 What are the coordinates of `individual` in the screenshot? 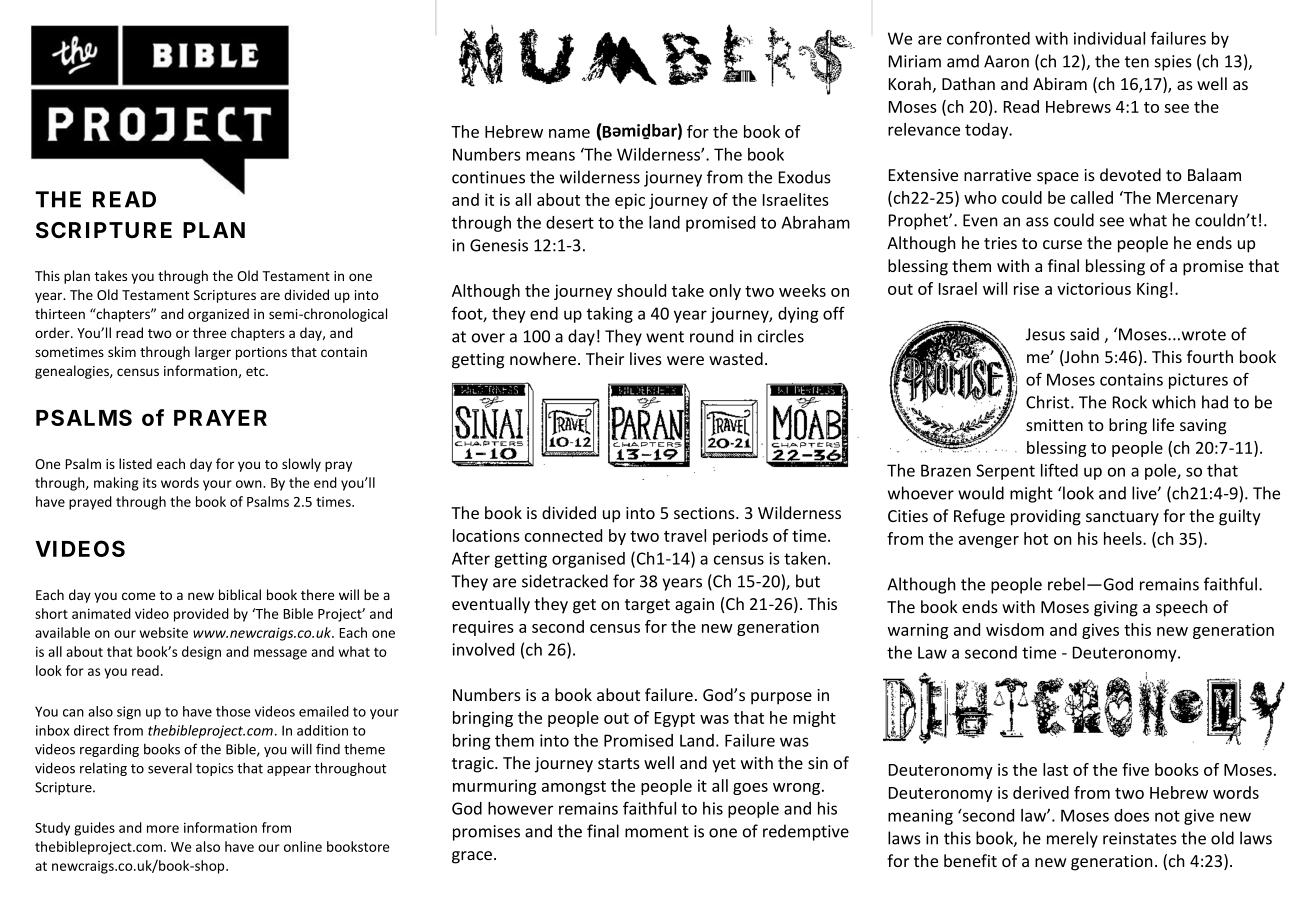 It's located at (1109, 38).
